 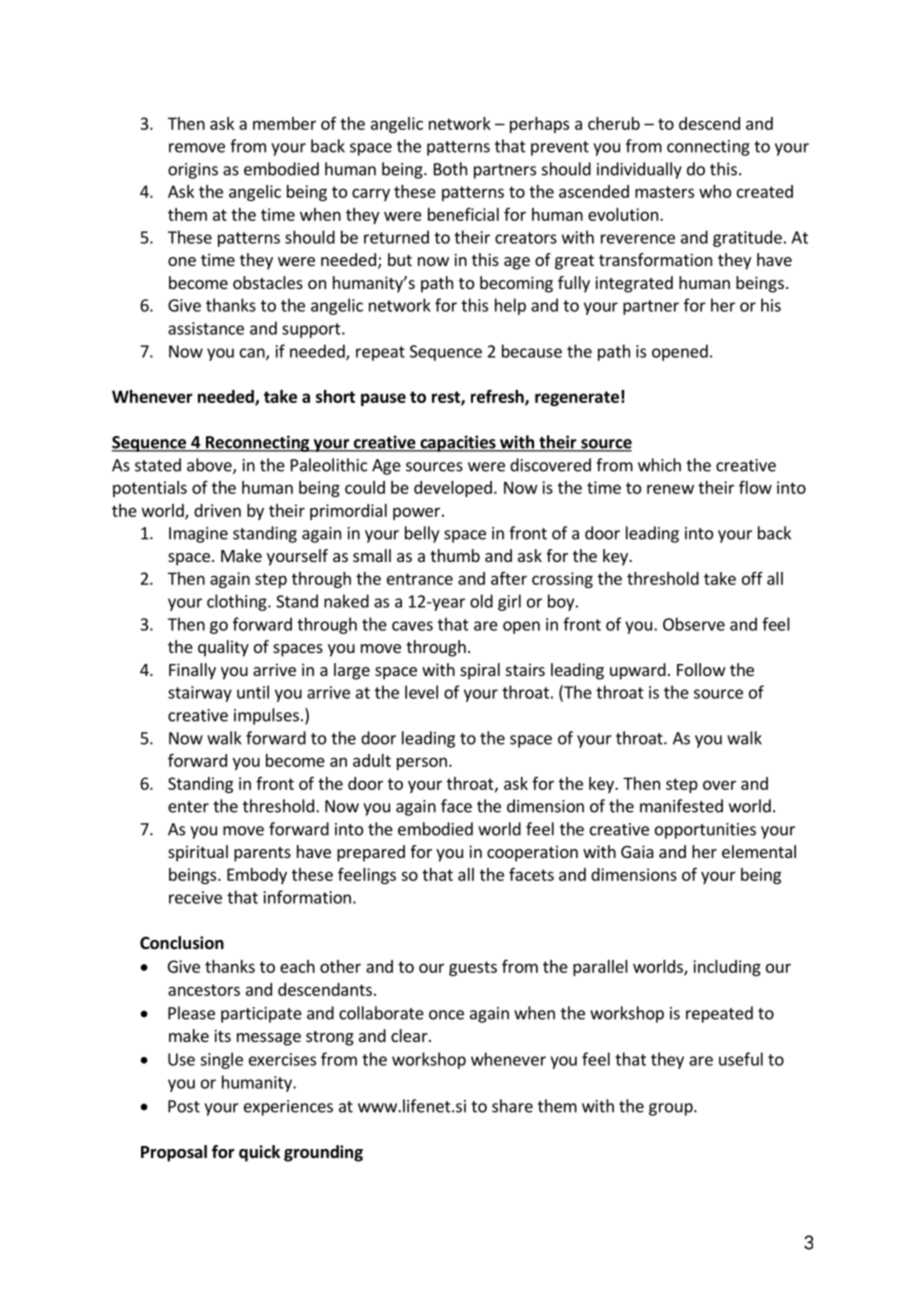 What do you see at coordinates (672, 1109) in the screenshot?
I see `group` at bounding box center [672, 1109].
